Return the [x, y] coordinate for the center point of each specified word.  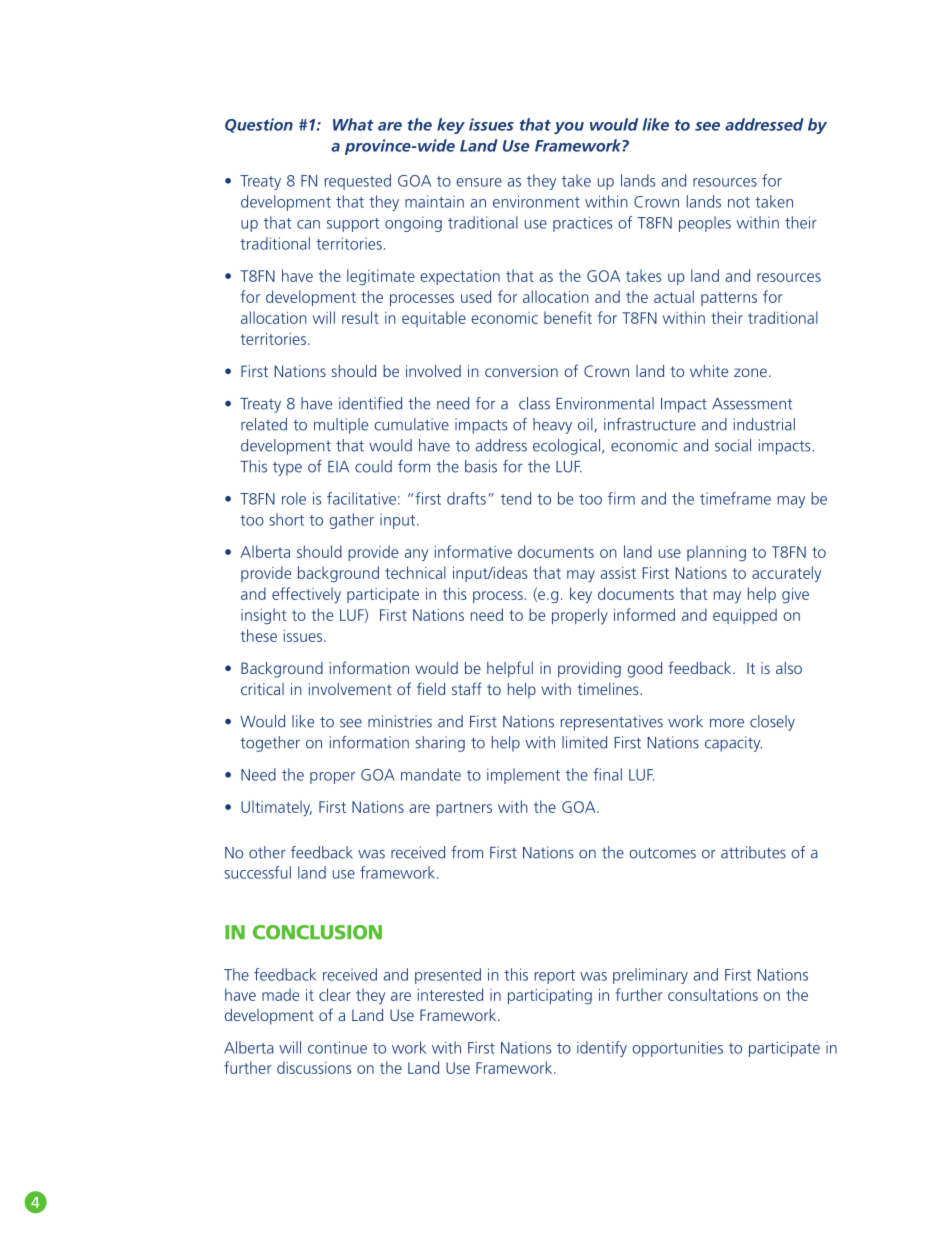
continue [337, 1047]
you [569, 128]
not [739, 202]
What [353, 124]
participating [550, 996]
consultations [713, 994]
